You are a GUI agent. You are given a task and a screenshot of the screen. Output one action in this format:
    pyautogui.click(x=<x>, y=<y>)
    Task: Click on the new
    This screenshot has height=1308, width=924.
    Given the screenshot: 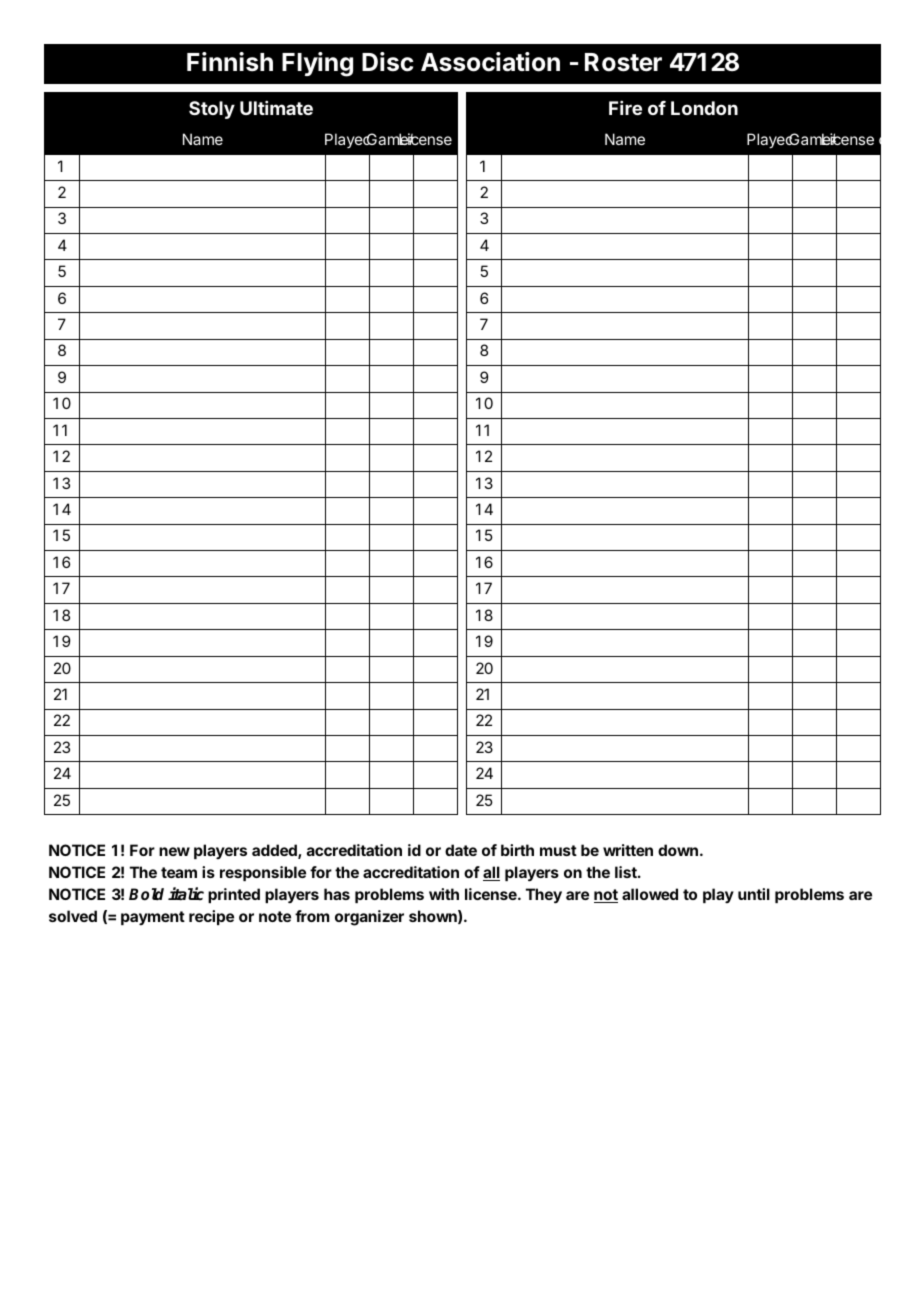 What is the action you would take?
    pyautogui.click(x=174, y=851)
